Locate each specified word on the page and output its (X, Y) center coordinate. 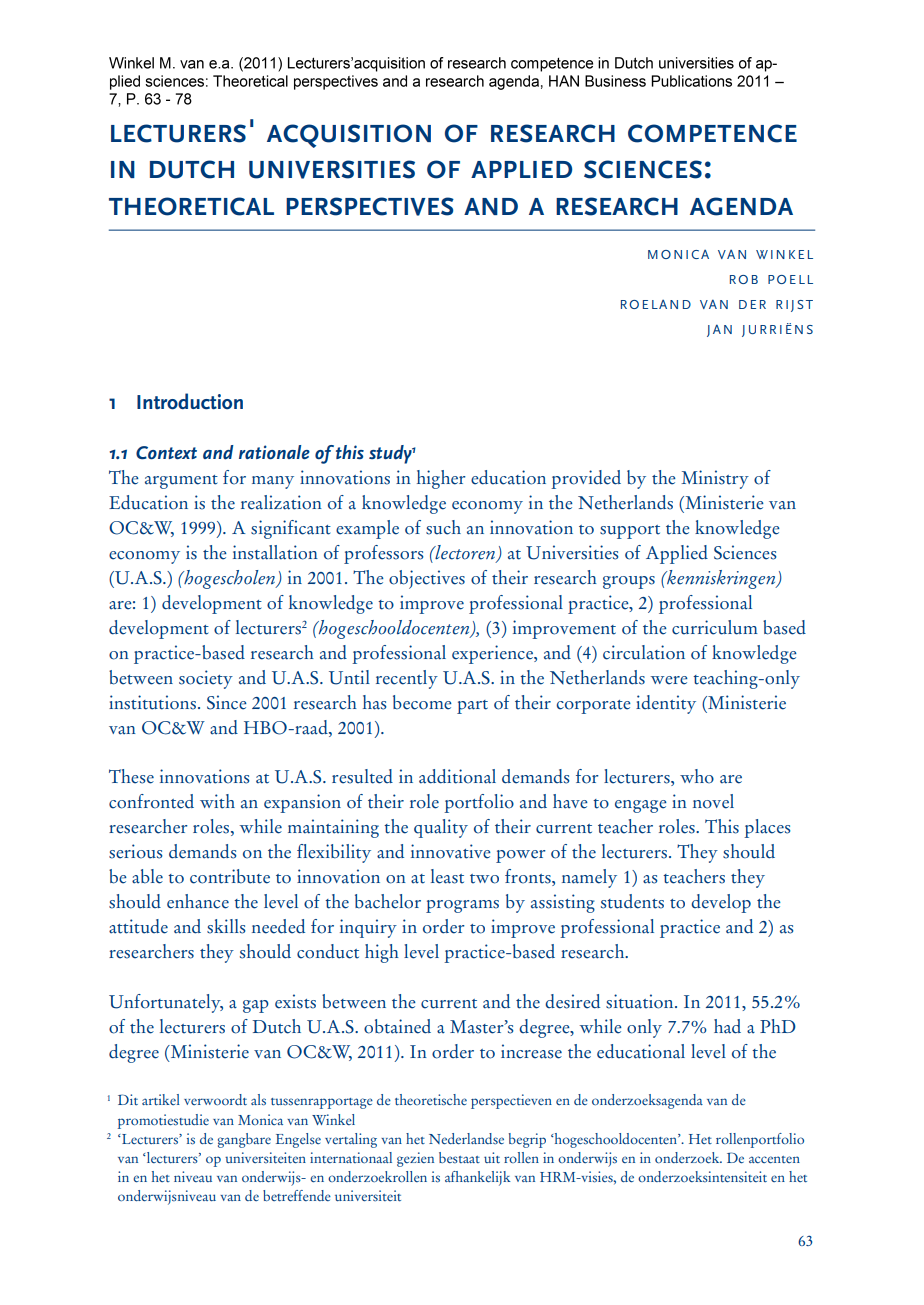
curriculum (715, 627)
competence (712, 133)
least (447, 876)
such (443, 527)
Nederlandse (466, 1139)
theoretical (191, 206)
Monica (260, 1119)
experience (493, 654)
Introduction (190, 401)
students (632, 901)
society (206, 679)
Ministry (715, 479)
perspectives (370, 206)
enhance (198, 901)
